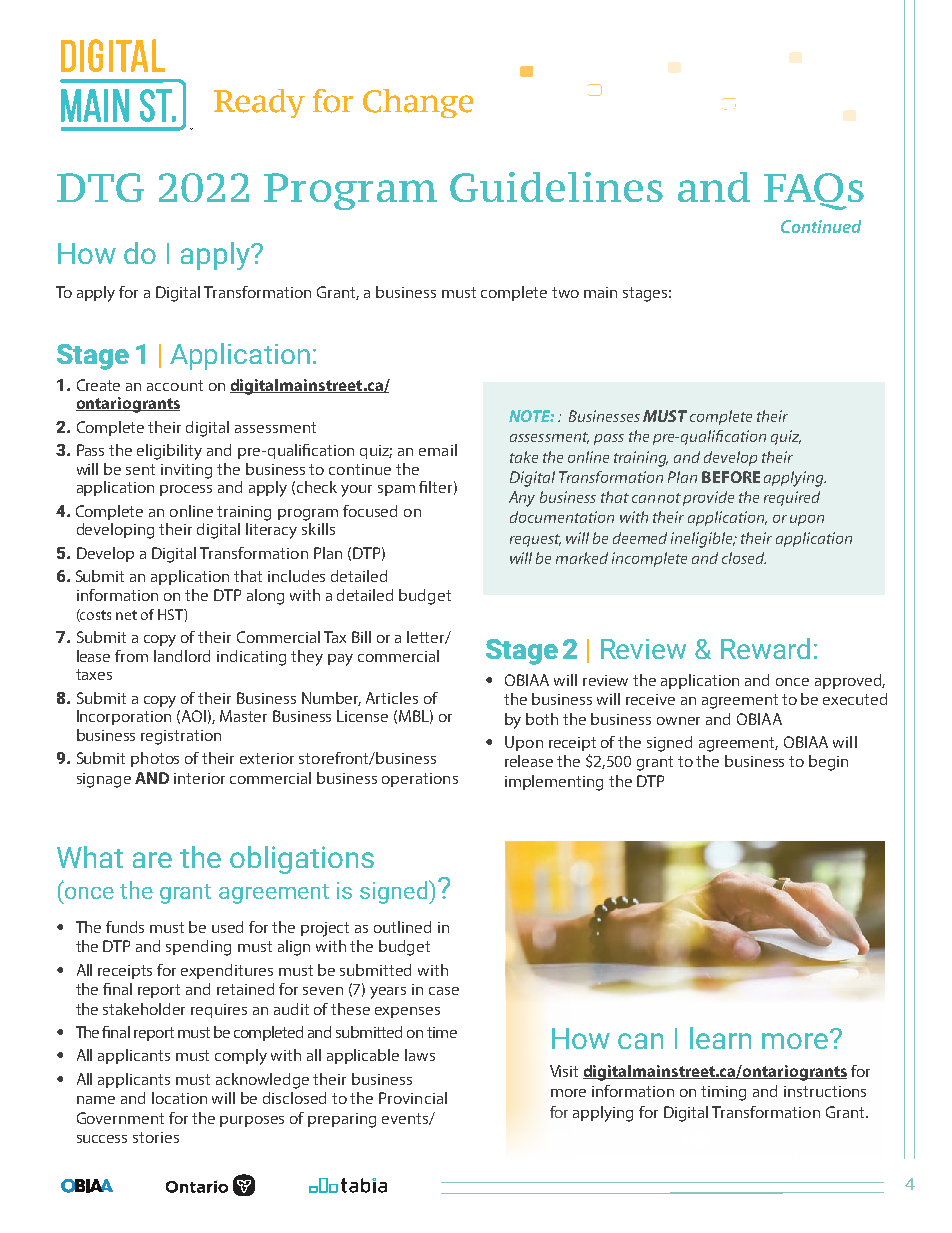  Describe the element at coordinates (565, 292) in the screenshot. I see `two` at that location.
